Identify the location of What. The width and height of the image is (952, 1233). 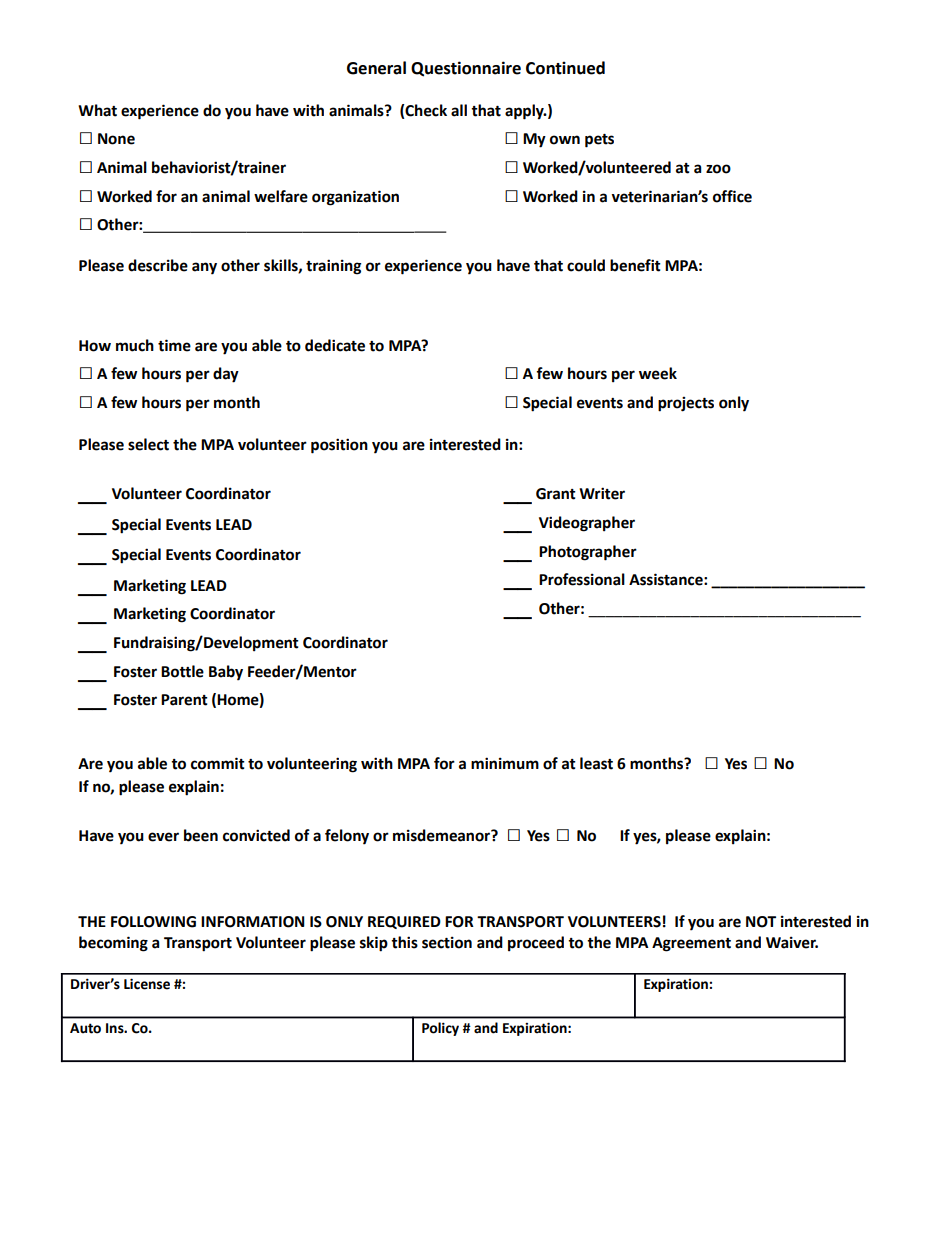
(97, 110).
